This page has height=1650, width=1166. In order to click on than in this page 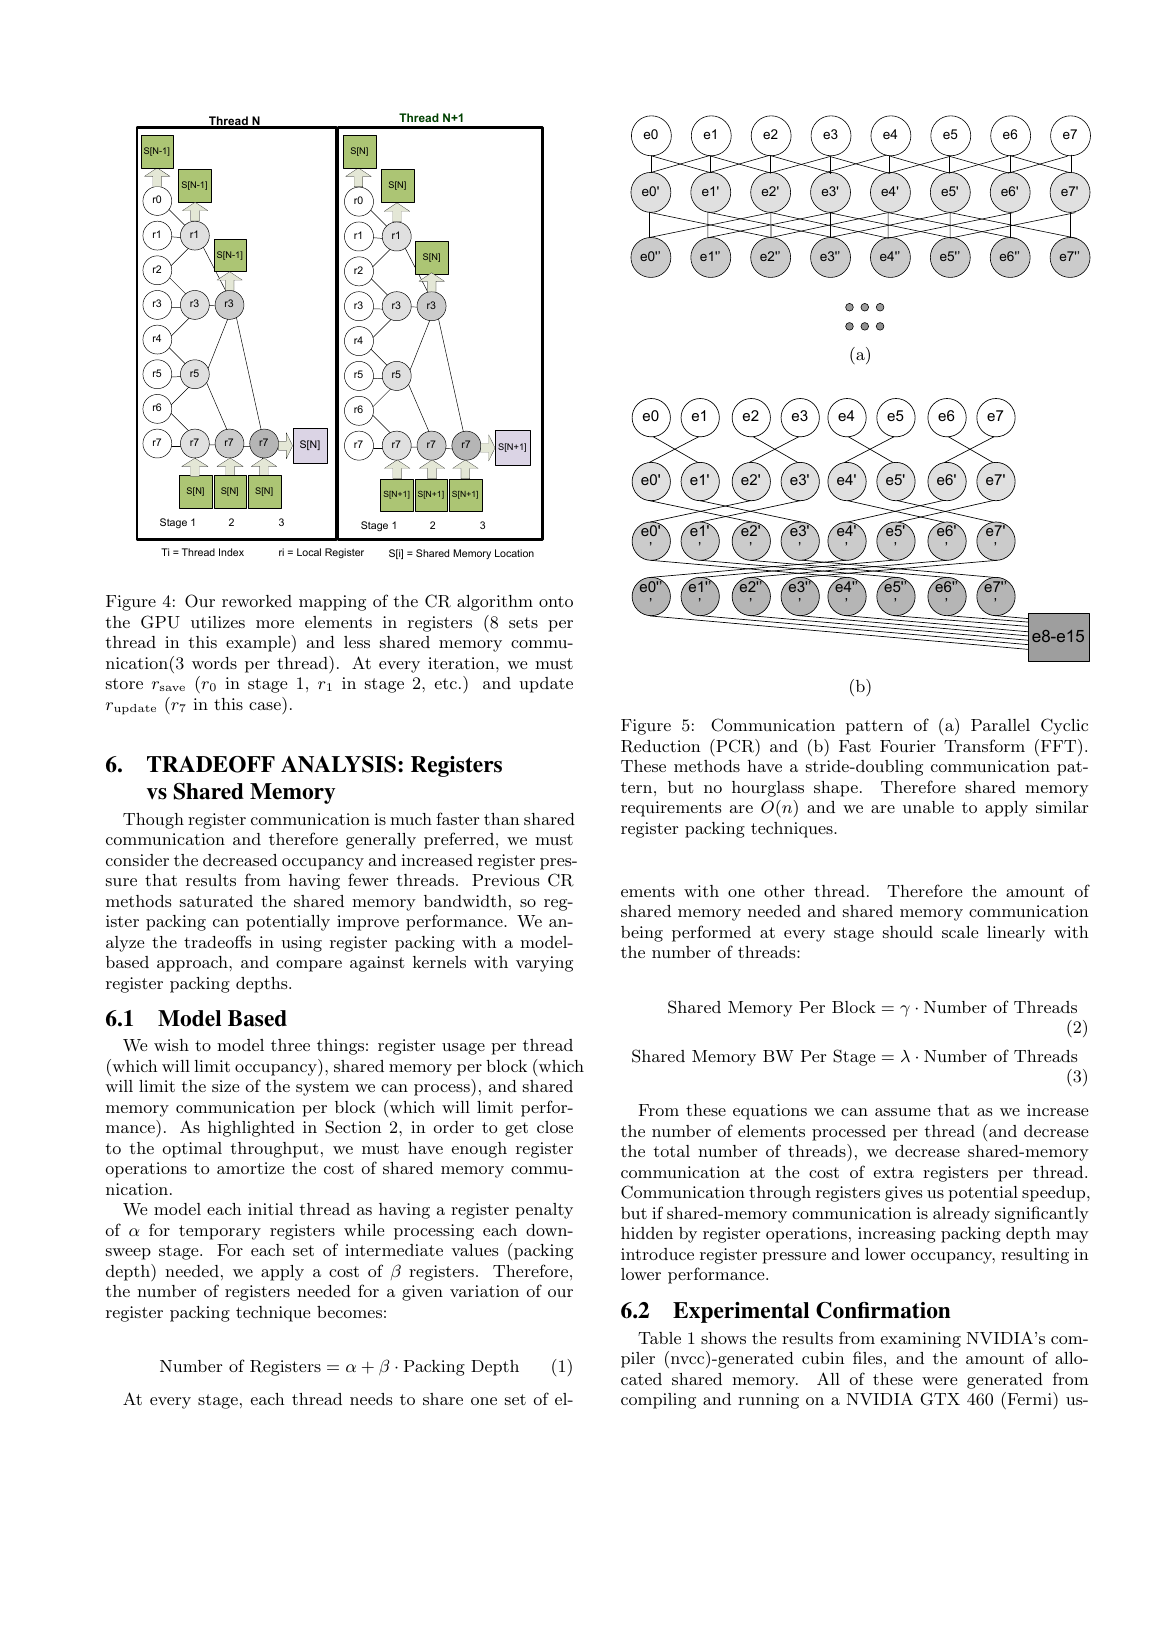, I will do `click(502, 819)`.
